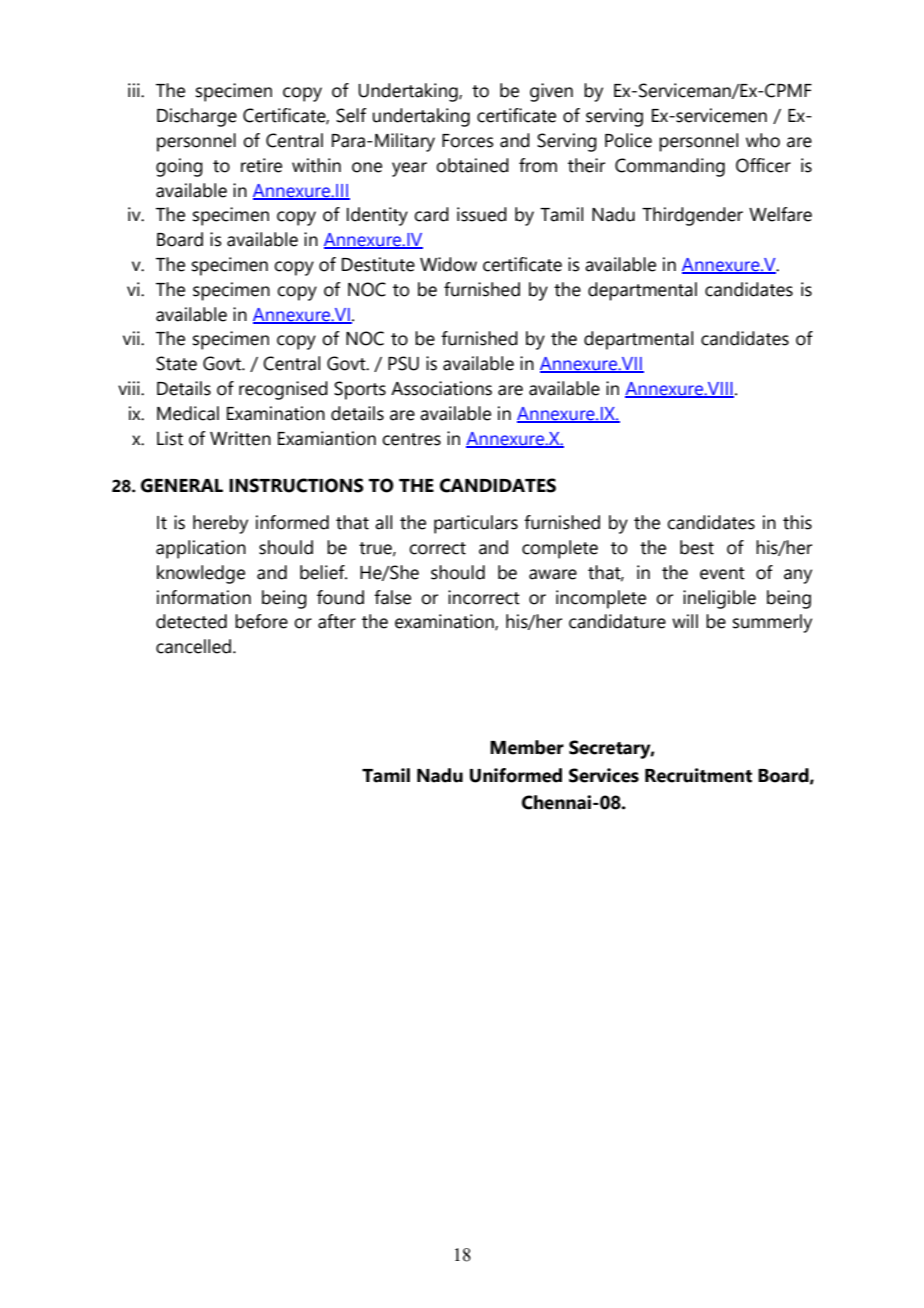 This screenshot has width=924, height=1308. What do you see at coordinates (468, 141) in the screenshot?
I see `Forces` at bounding box center [468, 141].
